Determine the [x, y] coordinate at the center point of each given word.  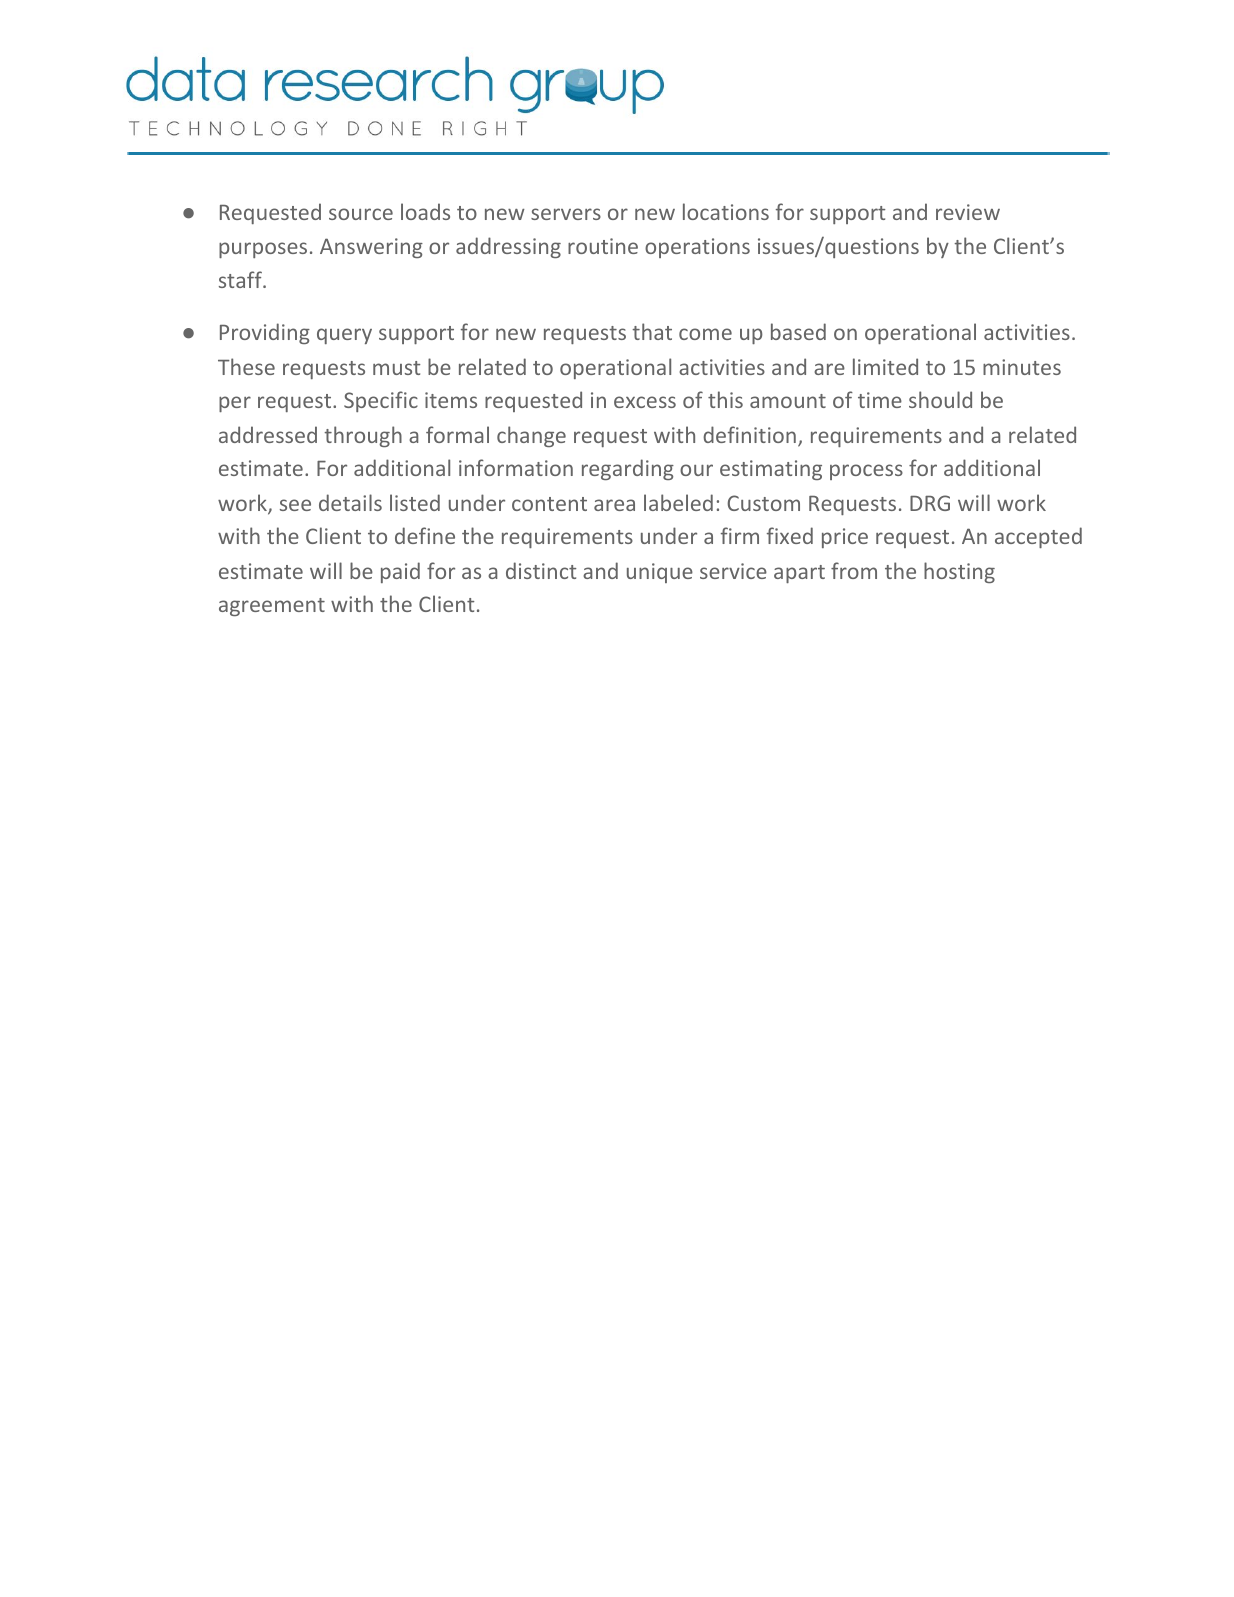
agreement [272, 607]
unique [660, 573]
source [361, 214]
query [344, 336]
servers [566, 214]
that [652, 331]
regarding [628, 469]
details [350, 502]
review [968, 212]
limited [885, 366]
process [866, 472]
